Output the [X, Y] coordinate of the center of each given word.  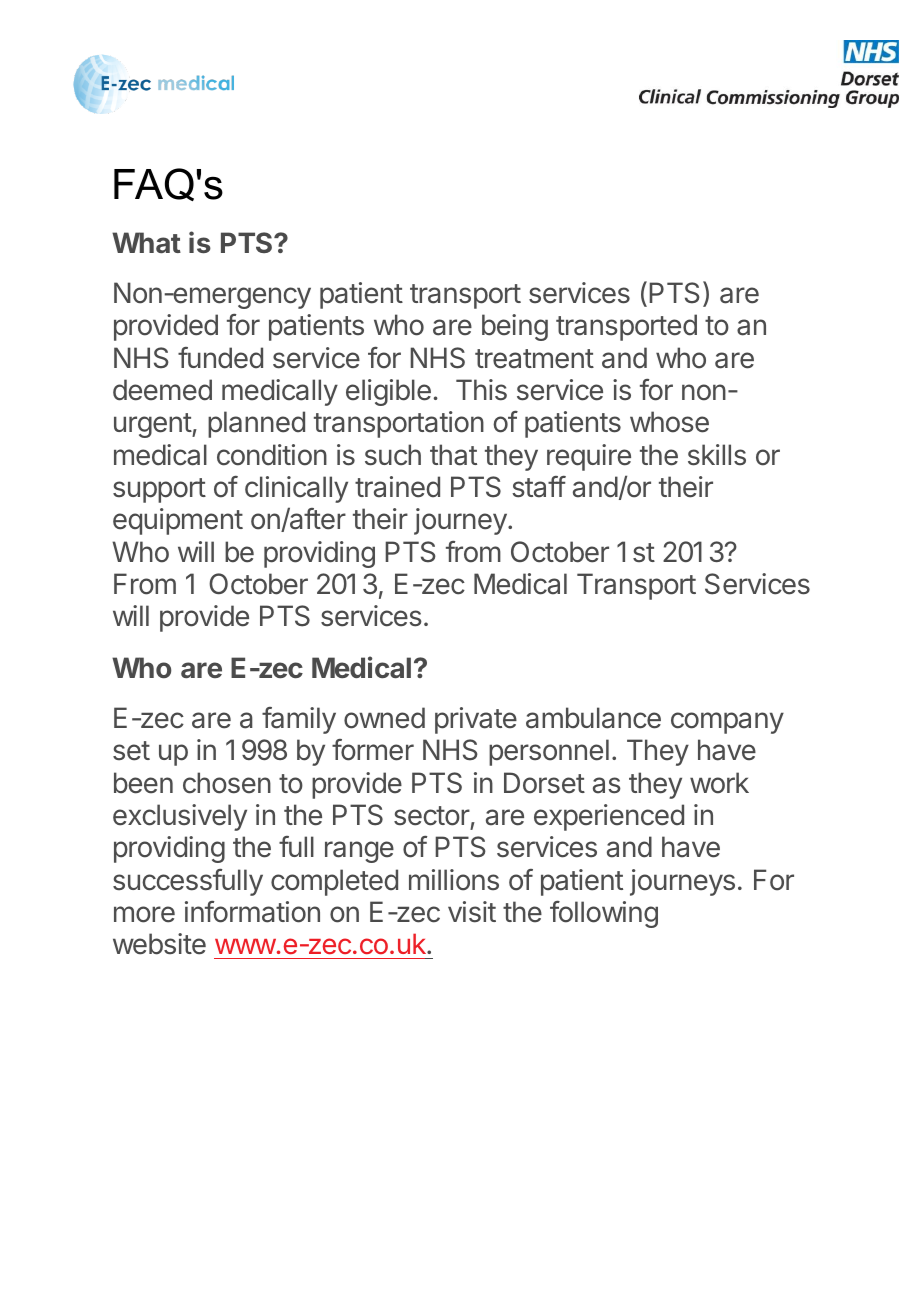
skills [717, 455]
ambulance [593, 718]
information [252, 912]
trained [397, 487]
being [515, 327]
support [159, 490]
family [299, 720]
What [146, 242]
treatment [534, 359]
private [476, 720]
